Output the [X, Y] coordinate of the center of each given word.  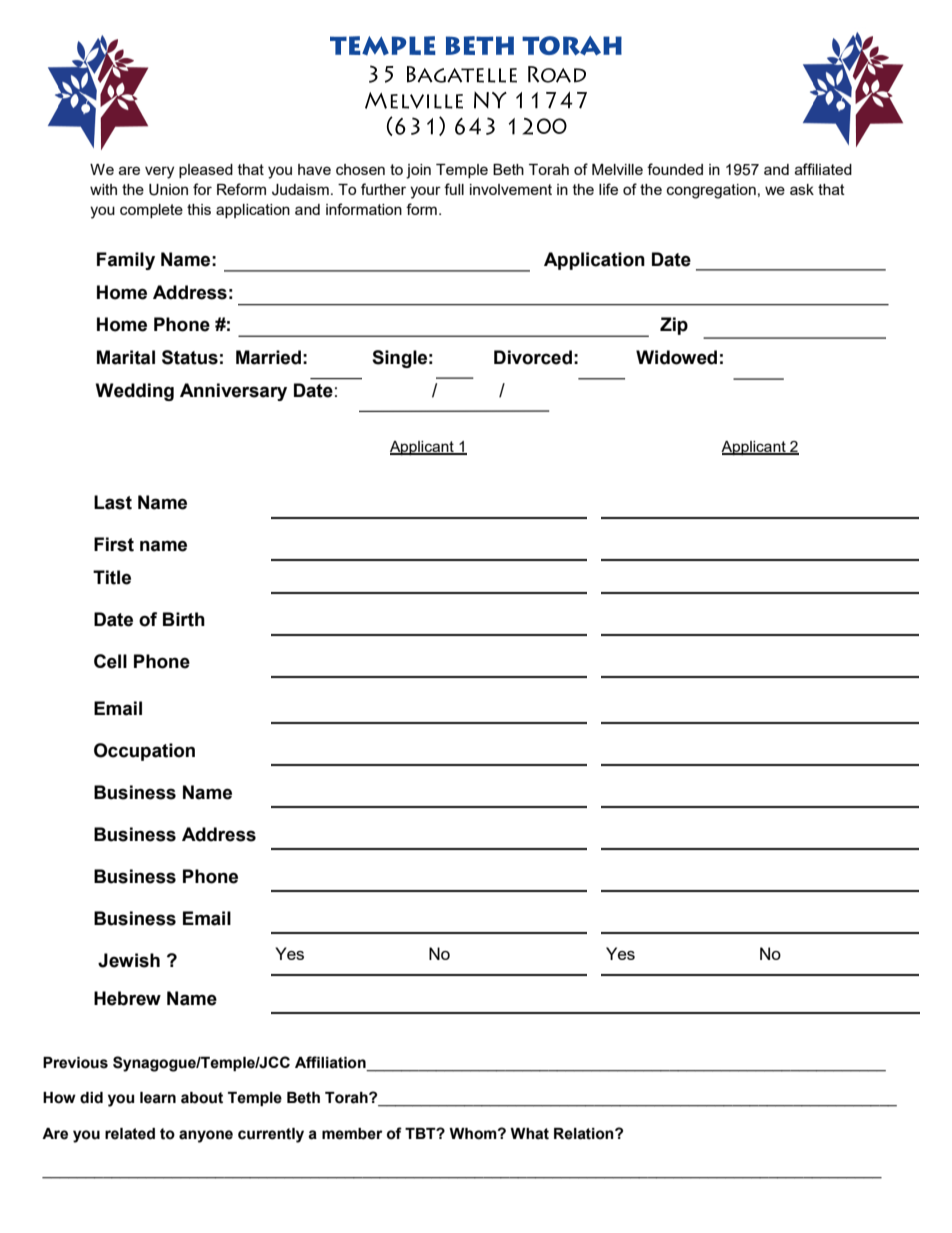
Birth [184, 619]
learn [158, 1098]
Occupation [144, 752]
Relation [585, 1134]
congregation [711, 191]
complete [151, 211]
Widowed [676, 357]
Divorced [533, 357]
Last [113, 502]
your [425, 192]
